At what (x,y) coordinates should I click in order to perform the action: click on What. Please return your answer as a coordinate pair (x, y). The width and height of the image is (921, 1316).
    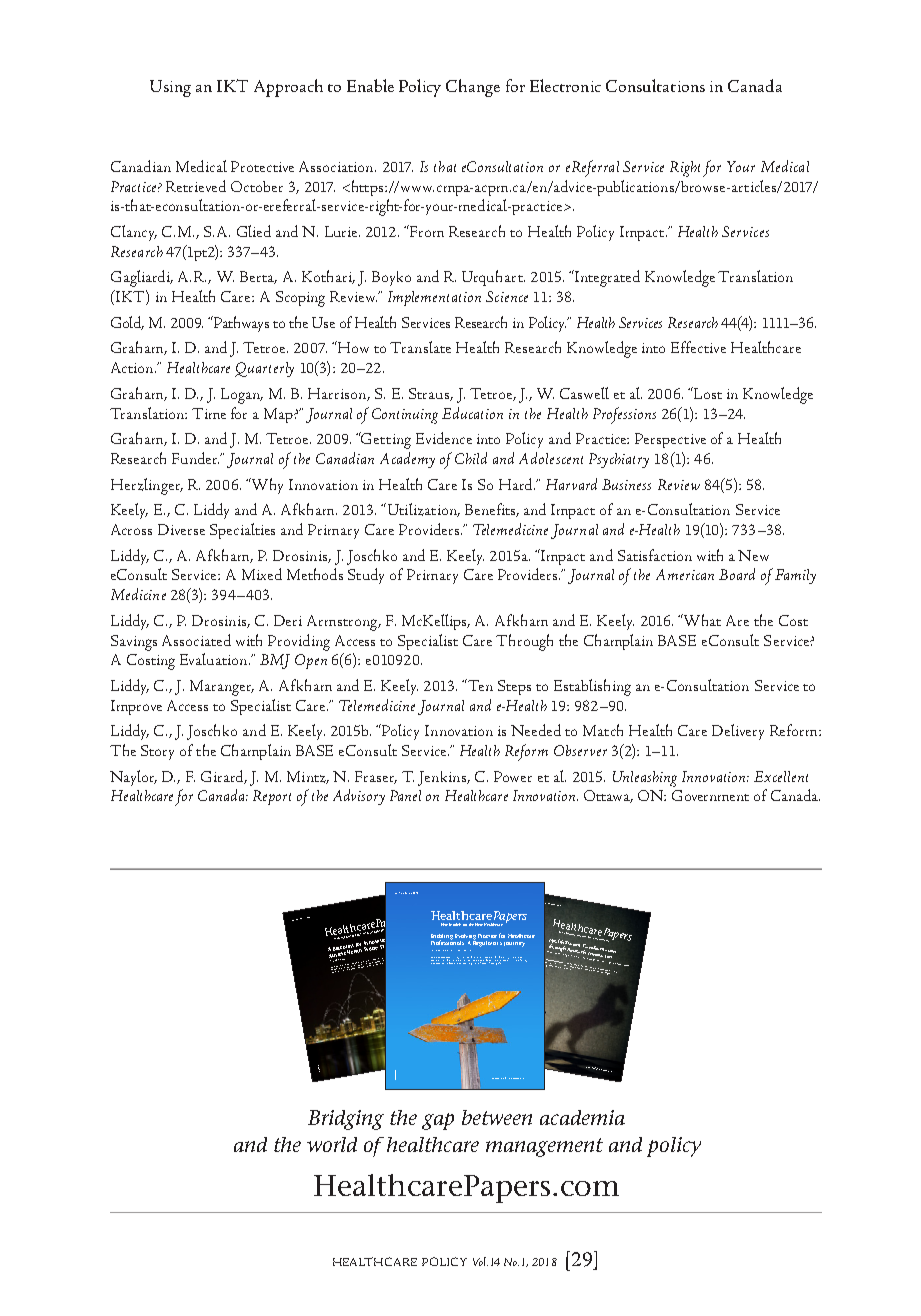
    Looking at the image, I should click on (701, 620).
